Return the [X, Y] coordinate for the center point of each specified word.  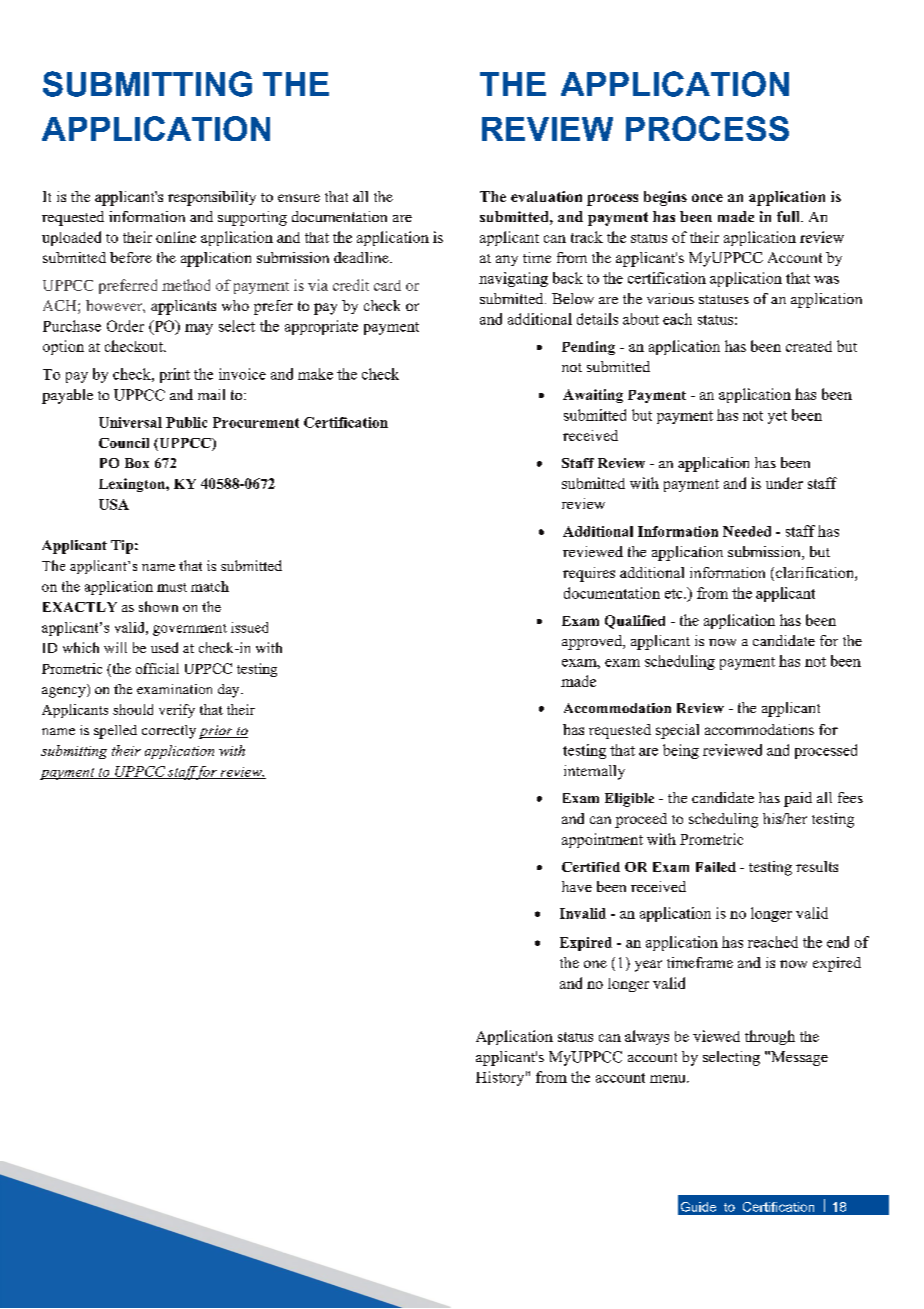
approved [593, 642]
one [595, 964]
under [784, 483]
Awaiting [593, 396]
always [647, 1037]
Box [137, 463]
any [507, 260]
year [648, 966]
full [789, 216]
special [677, 731]
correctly [169, 732]
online [176, 237]
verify [177, 711]
